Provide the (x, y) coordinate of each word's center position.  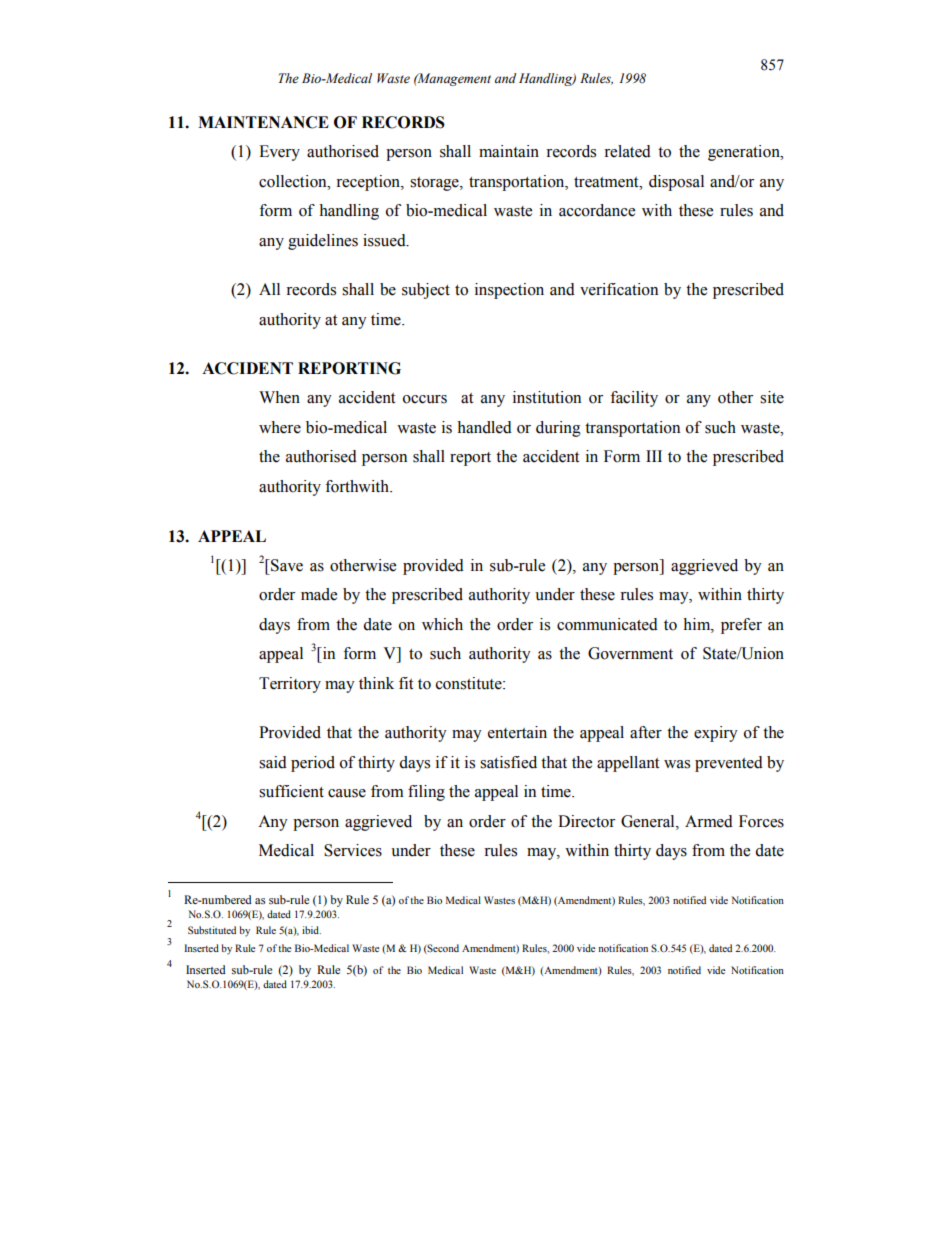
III (654, 456)
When (279, 397)
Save (286, 565)
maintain (509, 151)
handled (484, 427)
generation (745, 153)
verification (619, 289)
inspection (509, 291)
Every (279, 153)
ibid (311, 930)
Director (586, 821)
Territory (290, 685)
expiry (716, 734)
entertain (517, 732)
